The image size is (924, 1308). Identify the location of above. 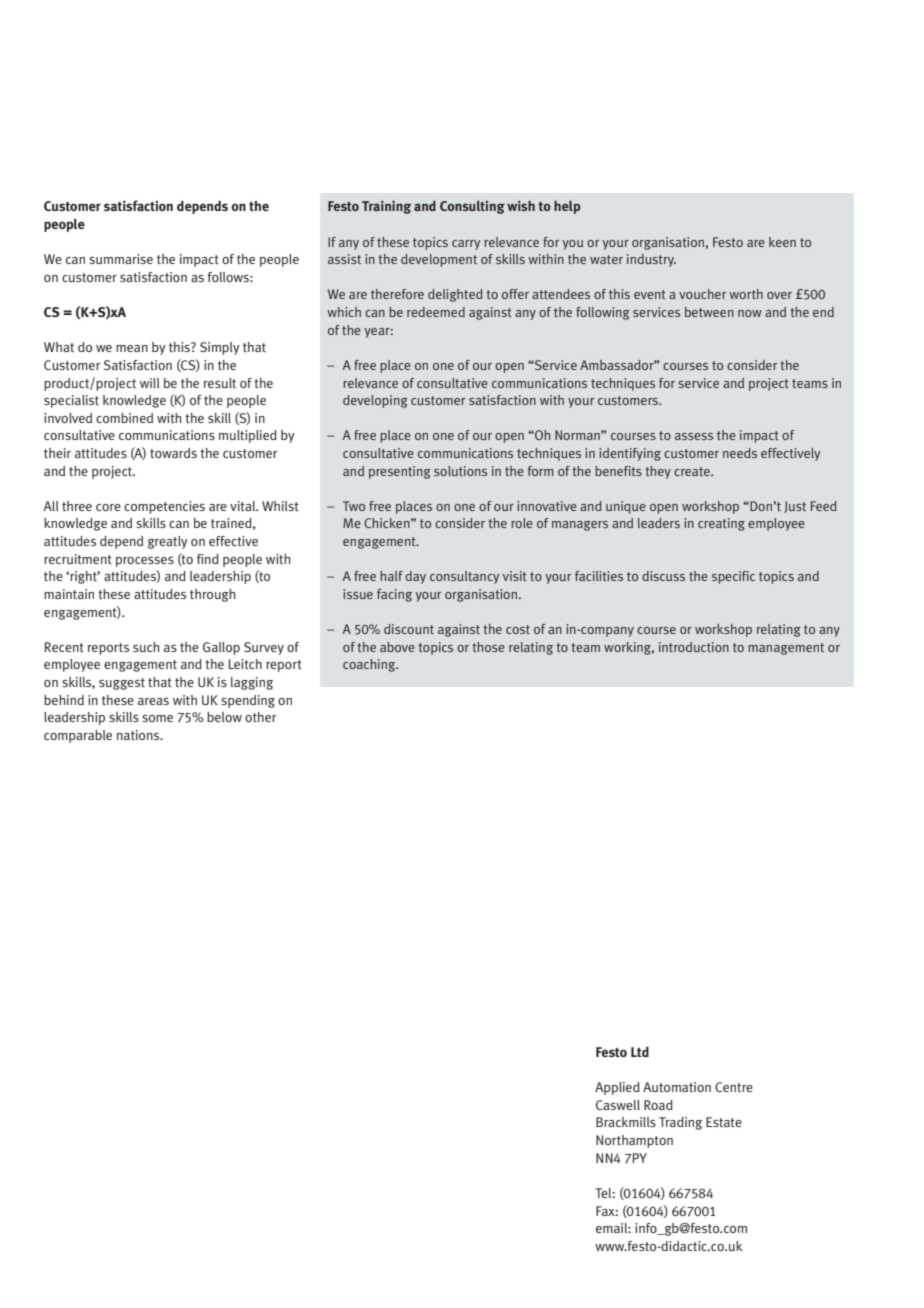
(397, 647).
